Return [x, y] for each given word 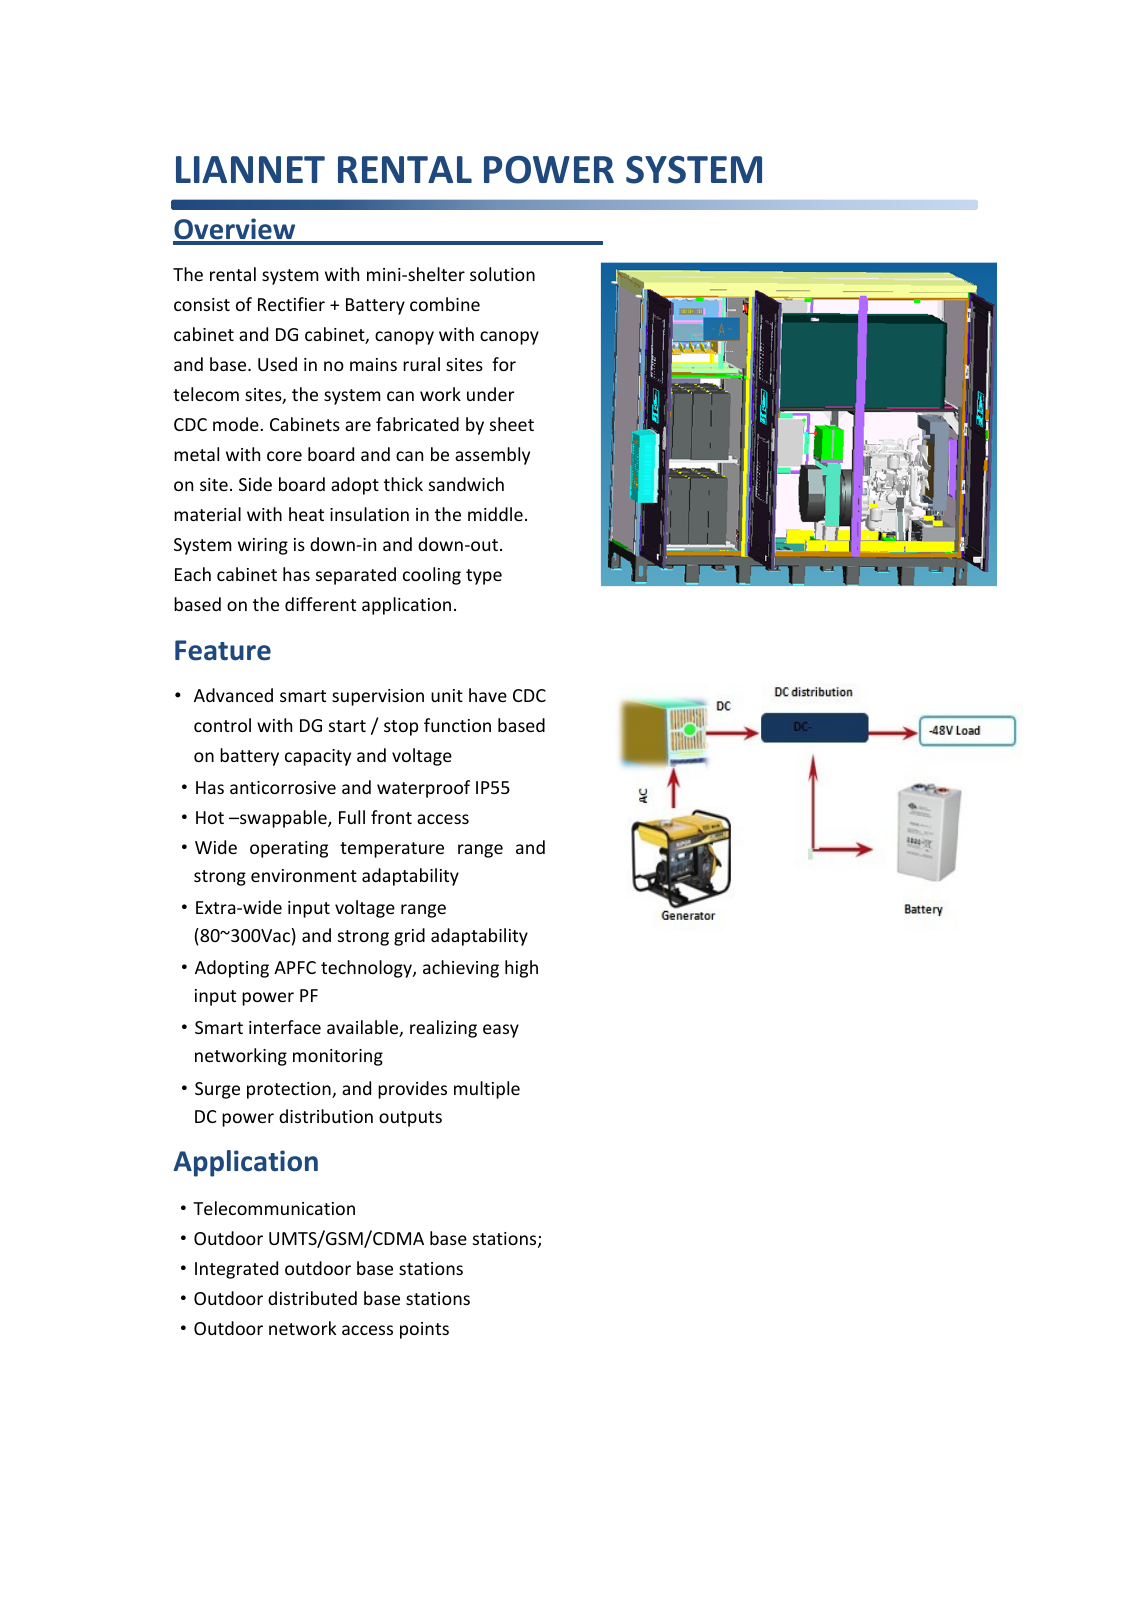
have [488, 695]
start [347, 726]
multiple [487, 1090]
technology [367, 969]
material [207, 514]
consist [202, 304]
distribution [326, 1116]
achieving [461, 969]
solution [502, 274]
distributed [312, 1298]
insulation [369, 514]
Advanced [233, 695]
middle [495, 514]
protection [290, 1090]
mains [373, 364]
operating [289, 849]
